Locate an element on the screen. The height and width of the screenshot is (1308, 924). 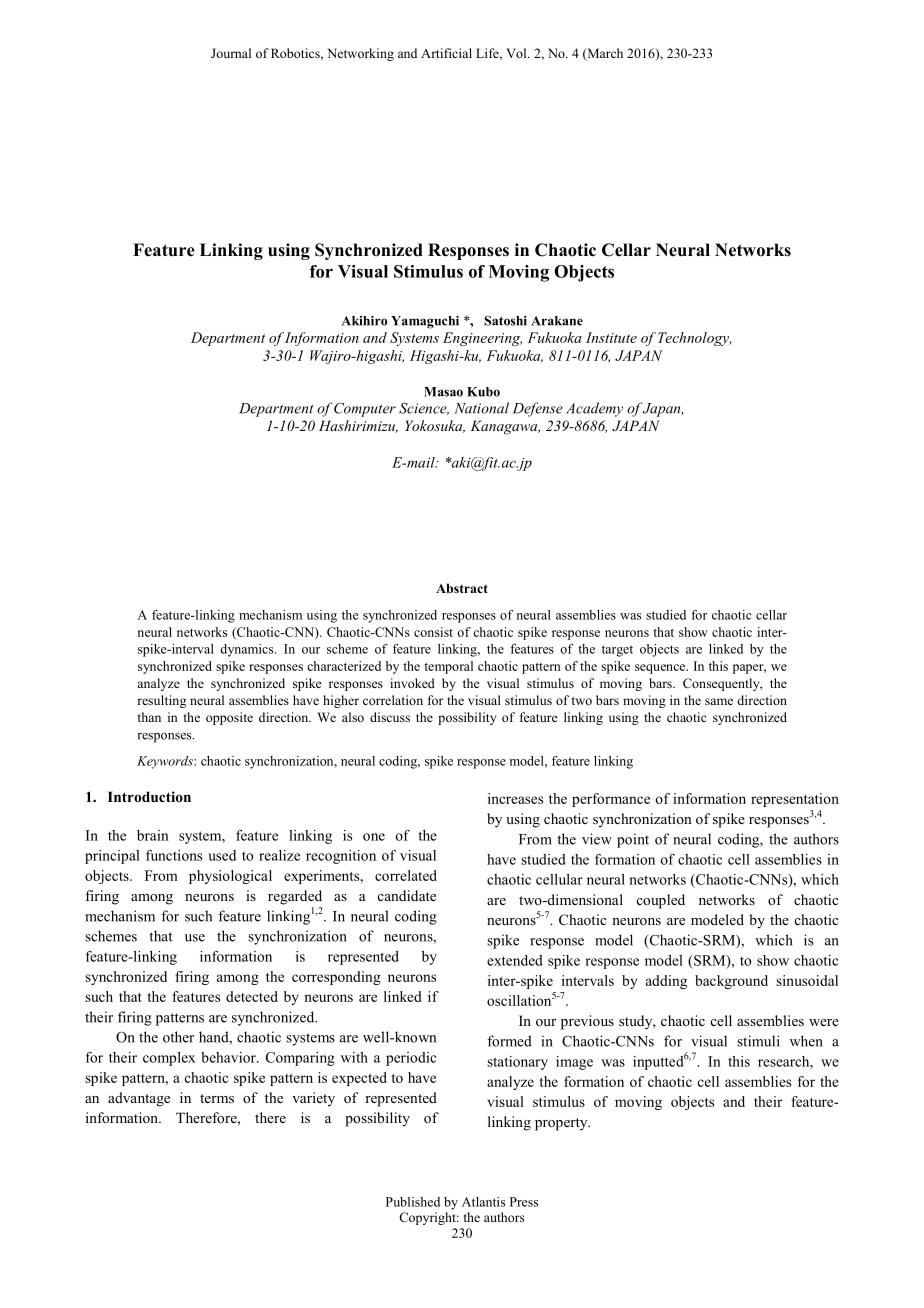
resulting is located at coordinates (161, 701).
